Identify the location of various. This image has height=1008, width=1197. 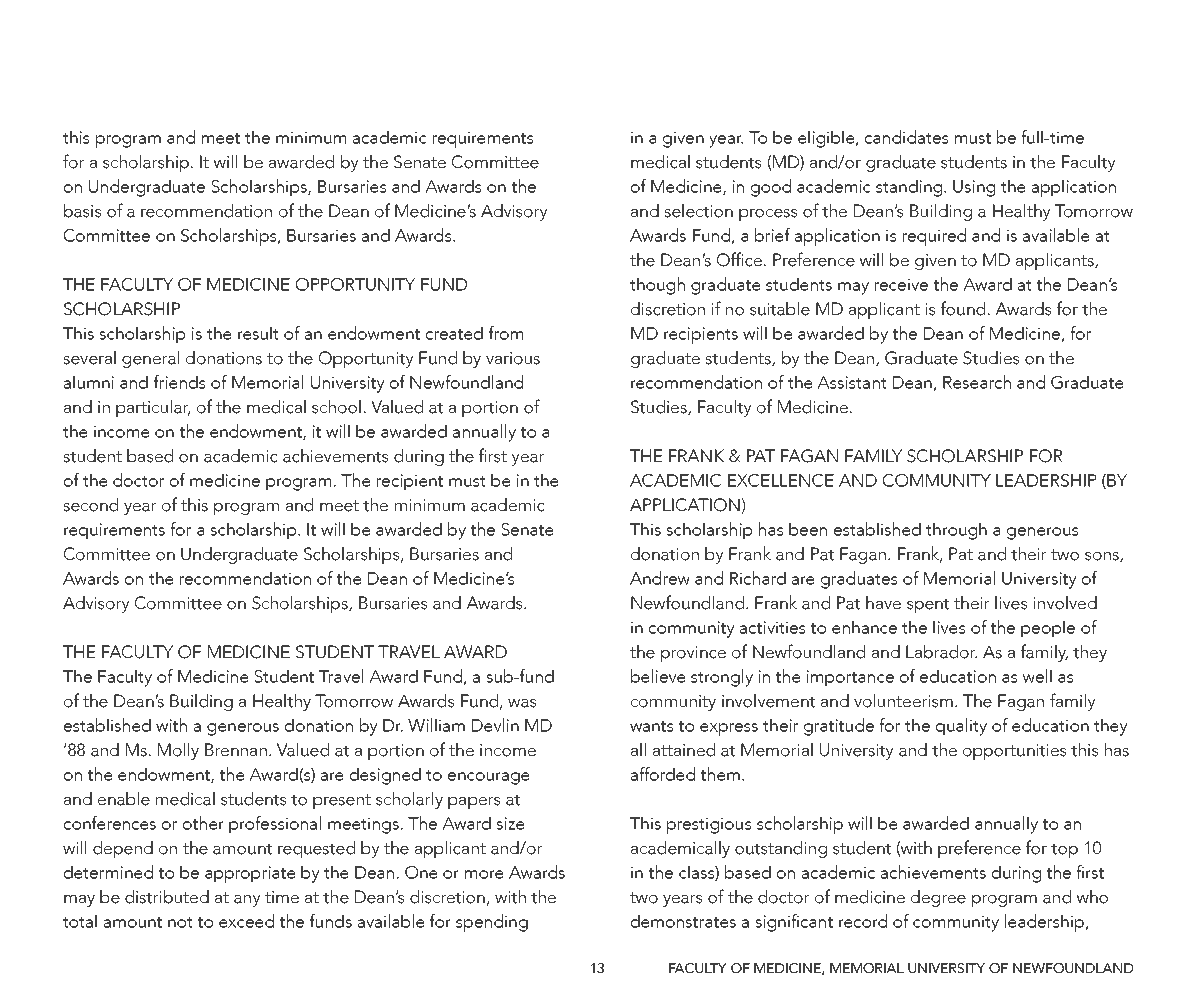
(513, 358).
